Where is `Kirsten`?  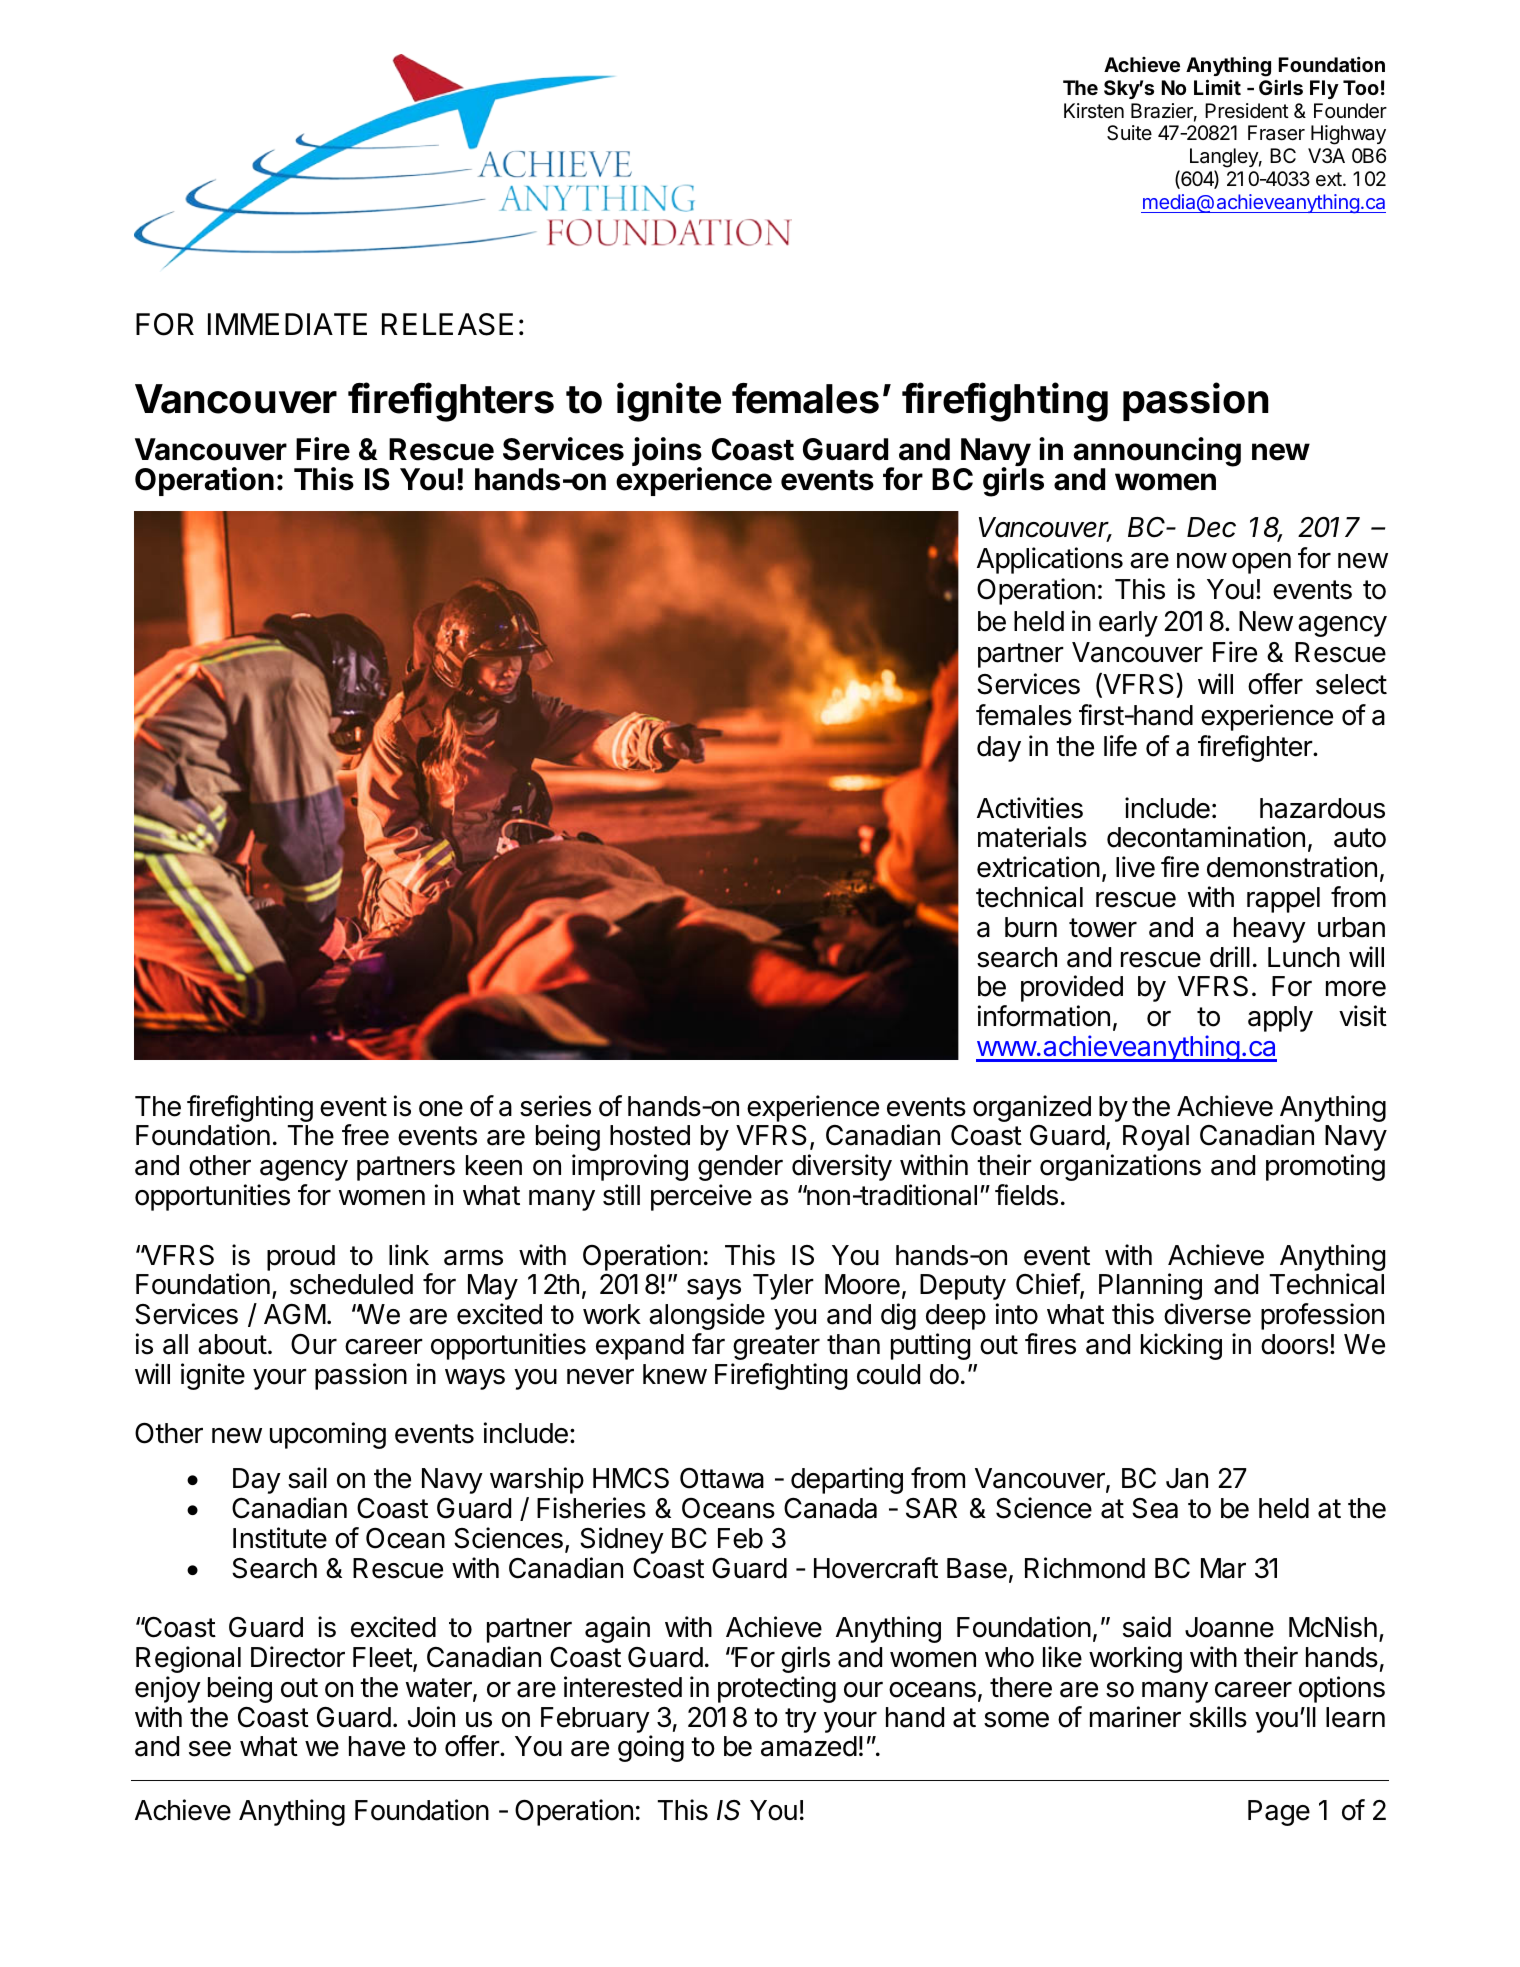 Kirsten is located at coordinates (1094, 111).
